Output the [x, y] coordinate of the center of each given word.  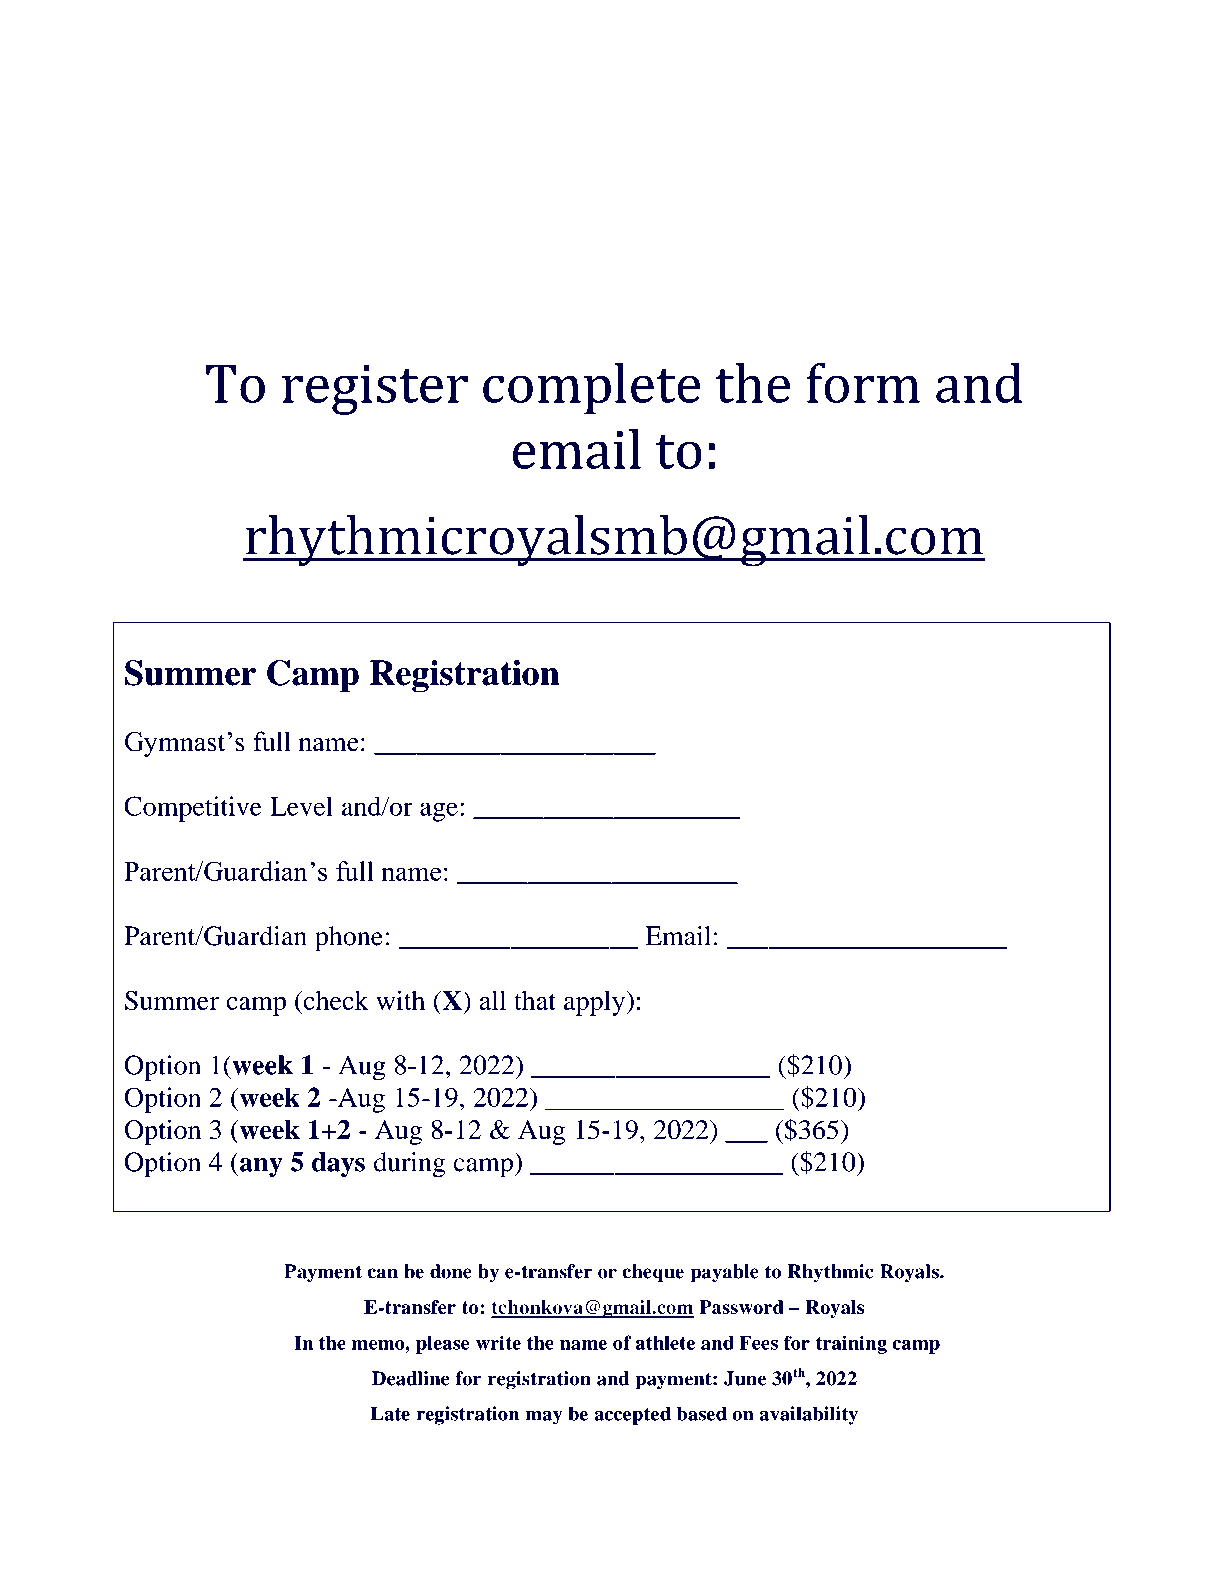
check [335, 1000]
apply [595, 1003]
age [439, 812]
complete [591, 389]
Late [390, 1413]
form [863, 383]
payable [724, 1273]
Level [301, 806]
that [535, 1000]
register [375, 390]
